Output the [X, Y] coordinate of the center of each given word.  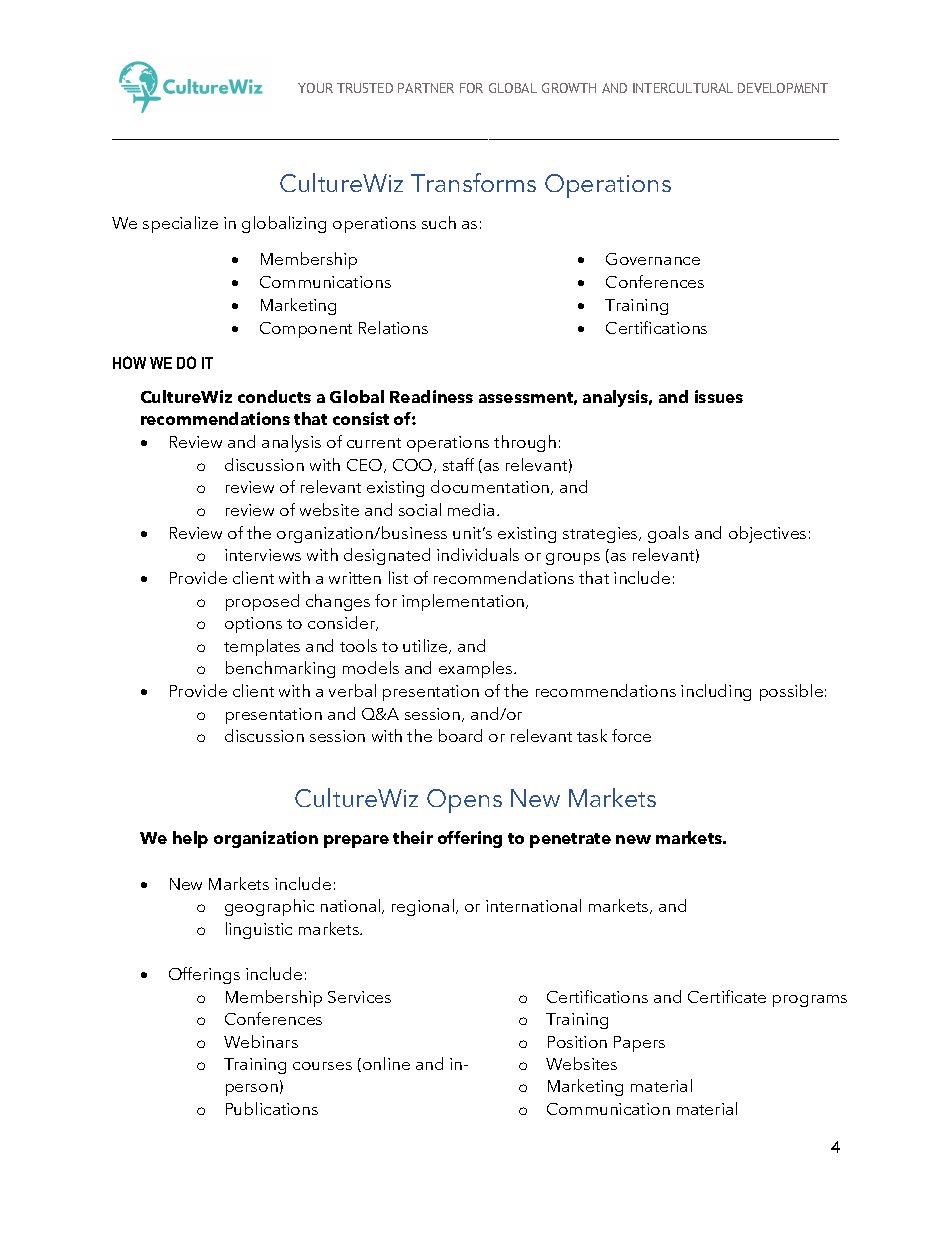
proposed [262, 602]
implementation [463, 602]
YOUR [315, 88]
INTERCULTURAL [683, 88]
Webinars [261, 1041]
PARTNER [426, 88]
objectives [767, 534]
